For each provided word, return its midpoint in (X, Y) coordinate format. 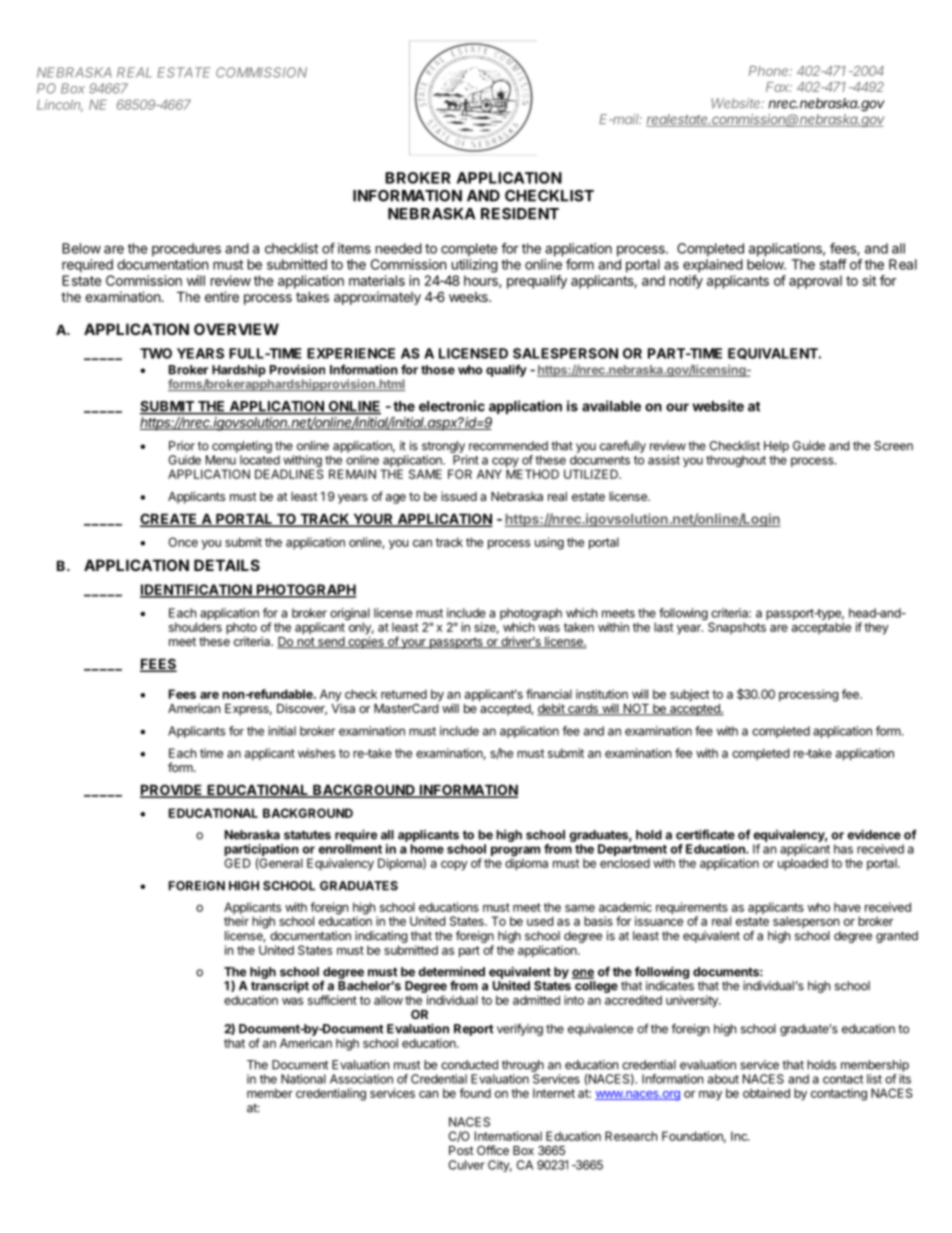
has (843, 849)
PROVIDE (172, 791)
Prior (182, 446)
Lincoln (60, 105)
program (514, 852)
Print (466, 460)
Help (776, 447)
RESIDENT (520, 214)
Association (361, 1079)
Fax (779, 87)
